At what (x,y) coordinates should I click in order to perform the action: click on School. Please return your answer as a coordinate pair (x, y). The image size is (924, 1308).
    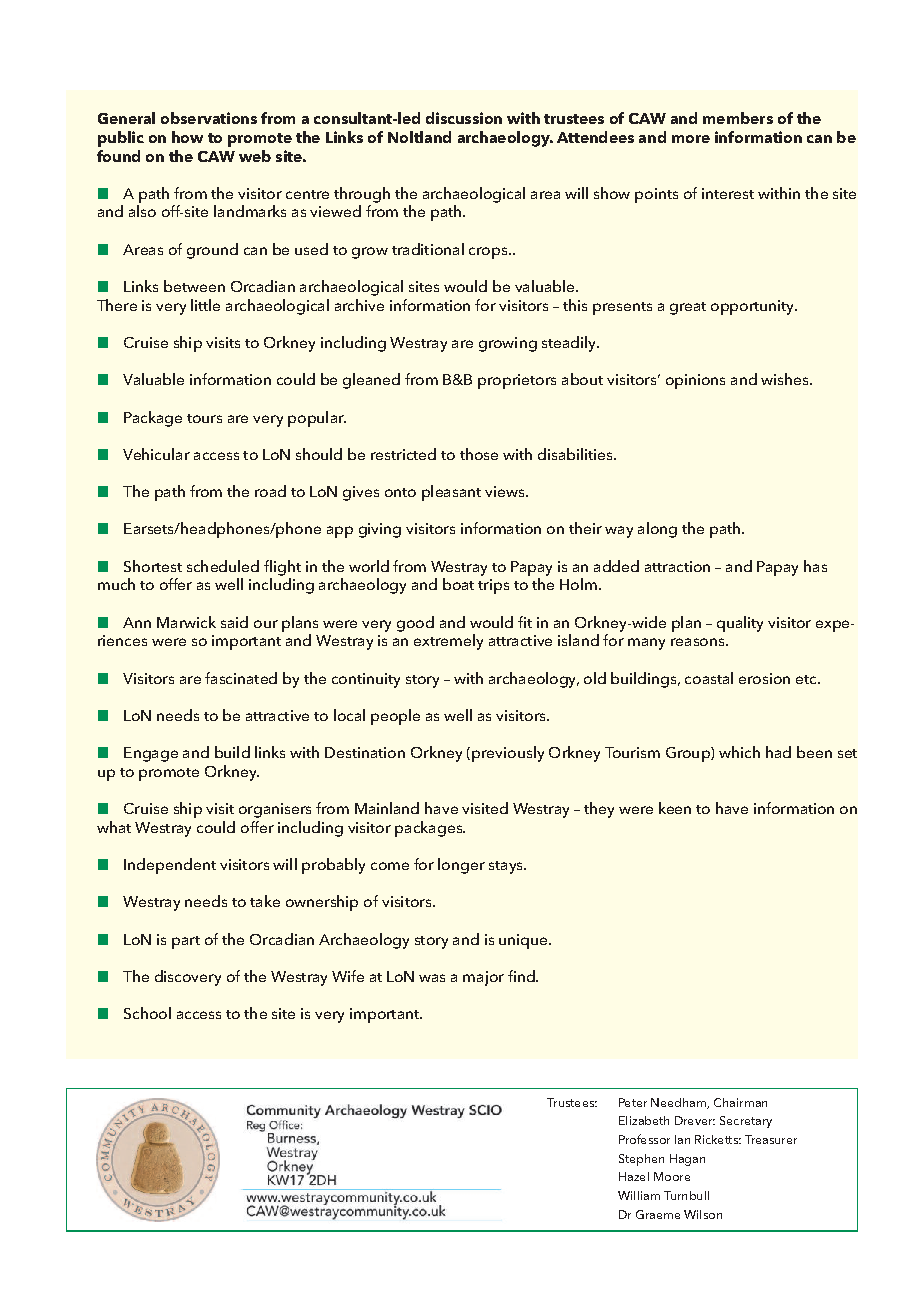
    Looking at the image, I should click on (147, 1013).
